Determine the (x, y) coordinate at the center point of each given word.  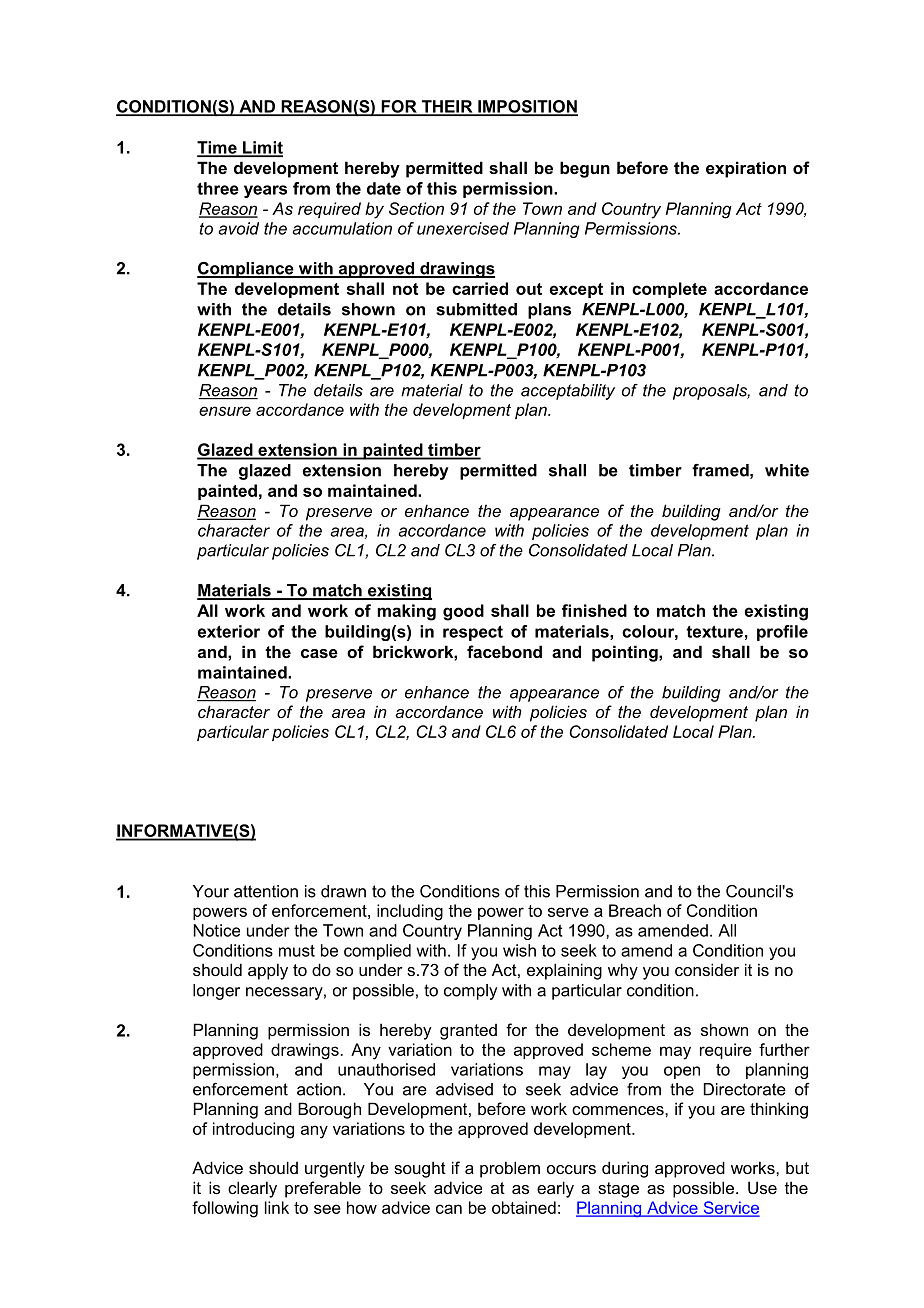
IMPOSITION (527, 107)
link (277, 1207)
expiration (746, 169)
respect (473, 633)
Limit (262, 148)
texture (714, 631)
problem (510, 1169)
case (319, 653)
